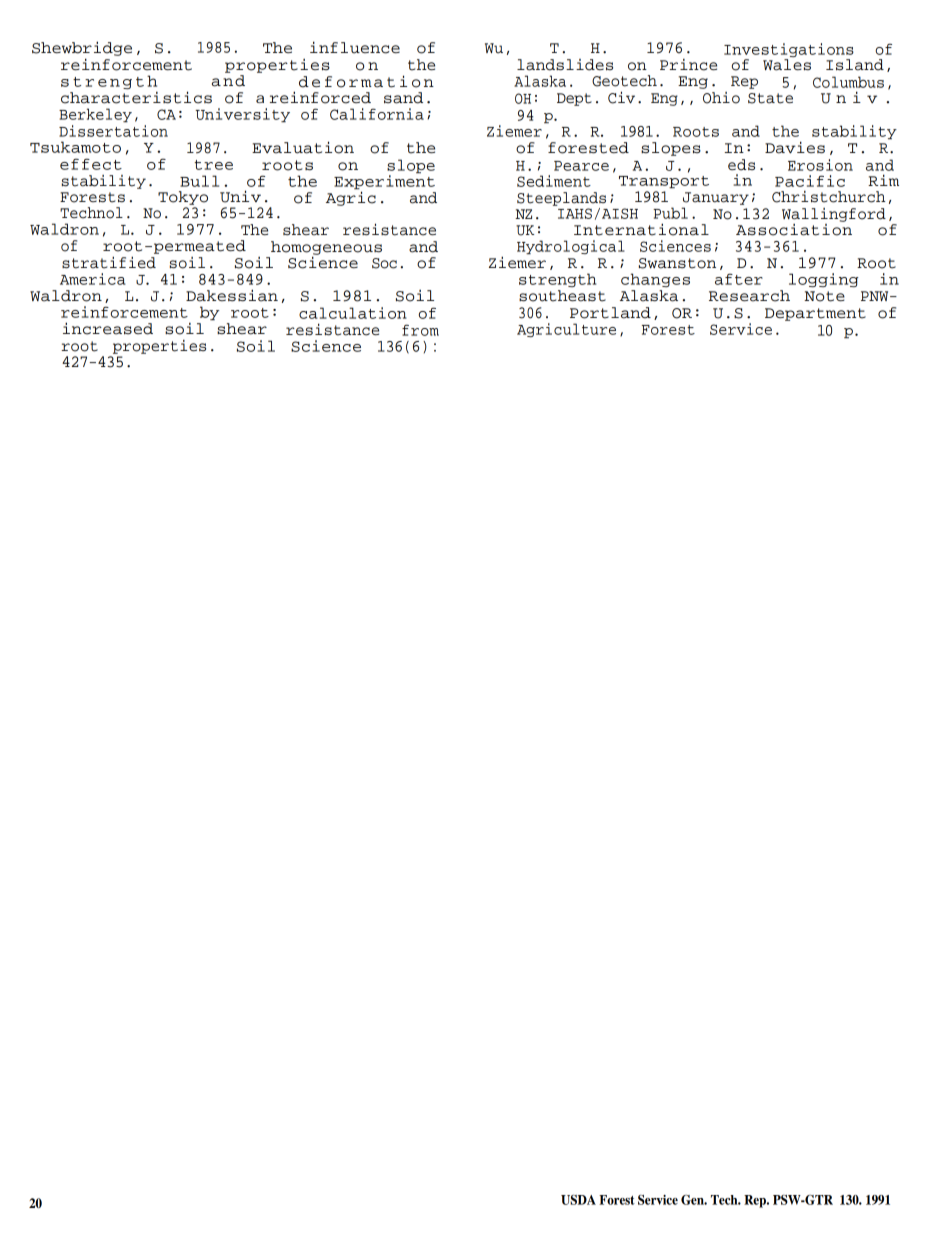  I want to click on Note, so click(824, 296).
